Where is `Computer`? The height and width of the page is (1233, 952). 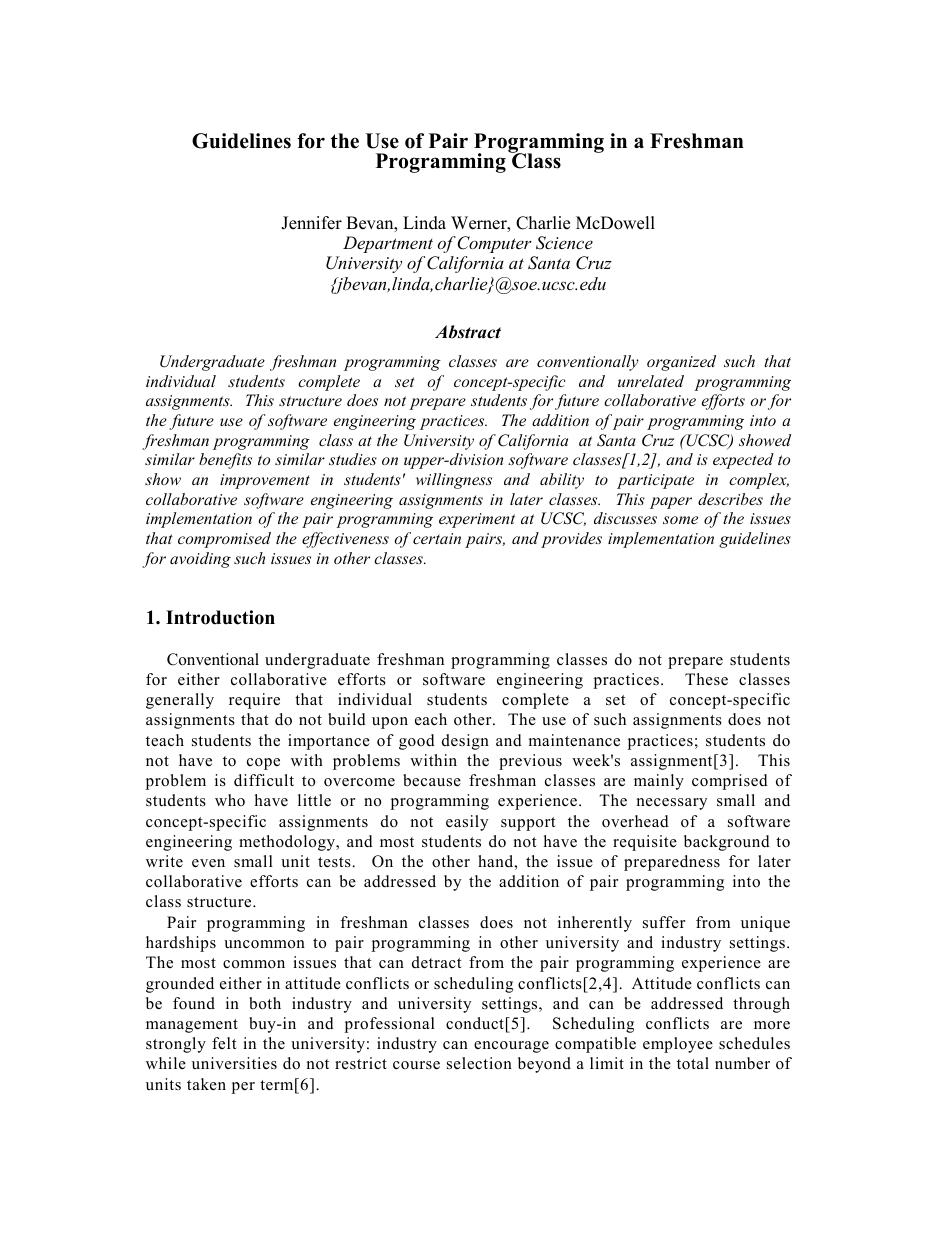
Computer is located at coordinates (494, 244).
